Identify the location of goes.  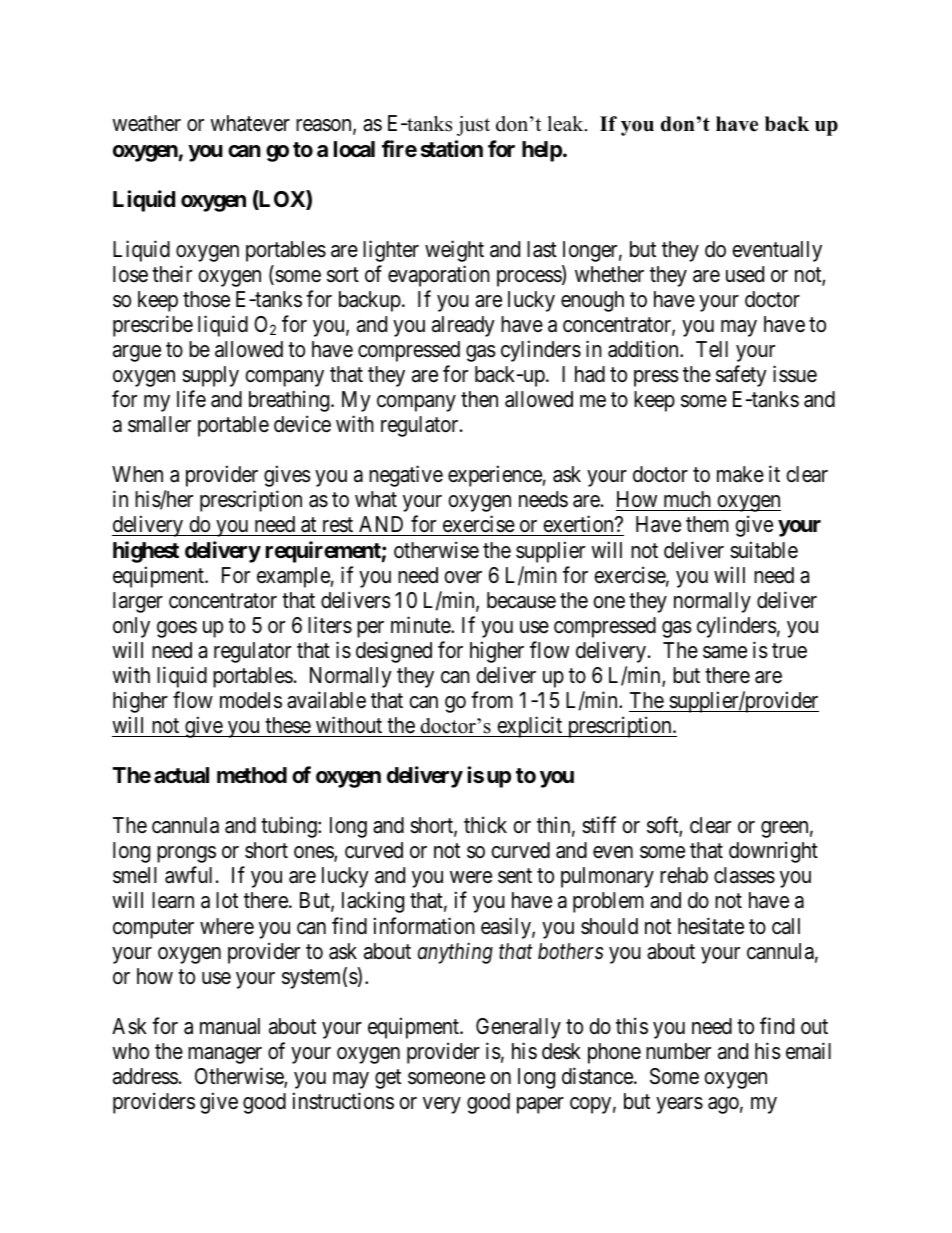
(177, 629).
